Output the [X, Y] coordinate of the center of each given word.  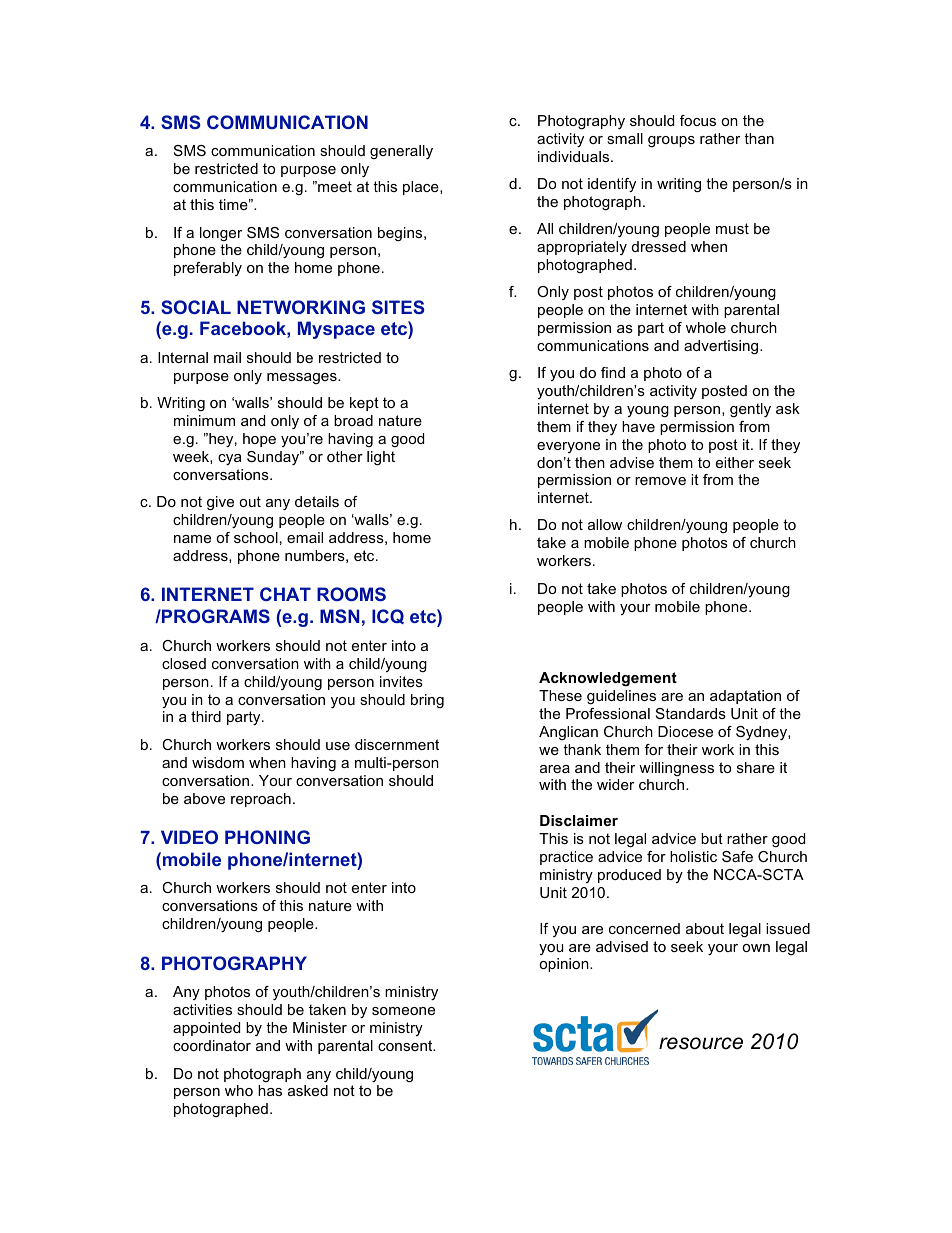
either [735, 462]
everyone [568, 447]
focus [698, 120]
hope [259, 440]
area [555, 769]
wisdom [218, 762]
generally [401, 152]
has [270, 1090]
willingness [676, 769]
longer [221, 234]
